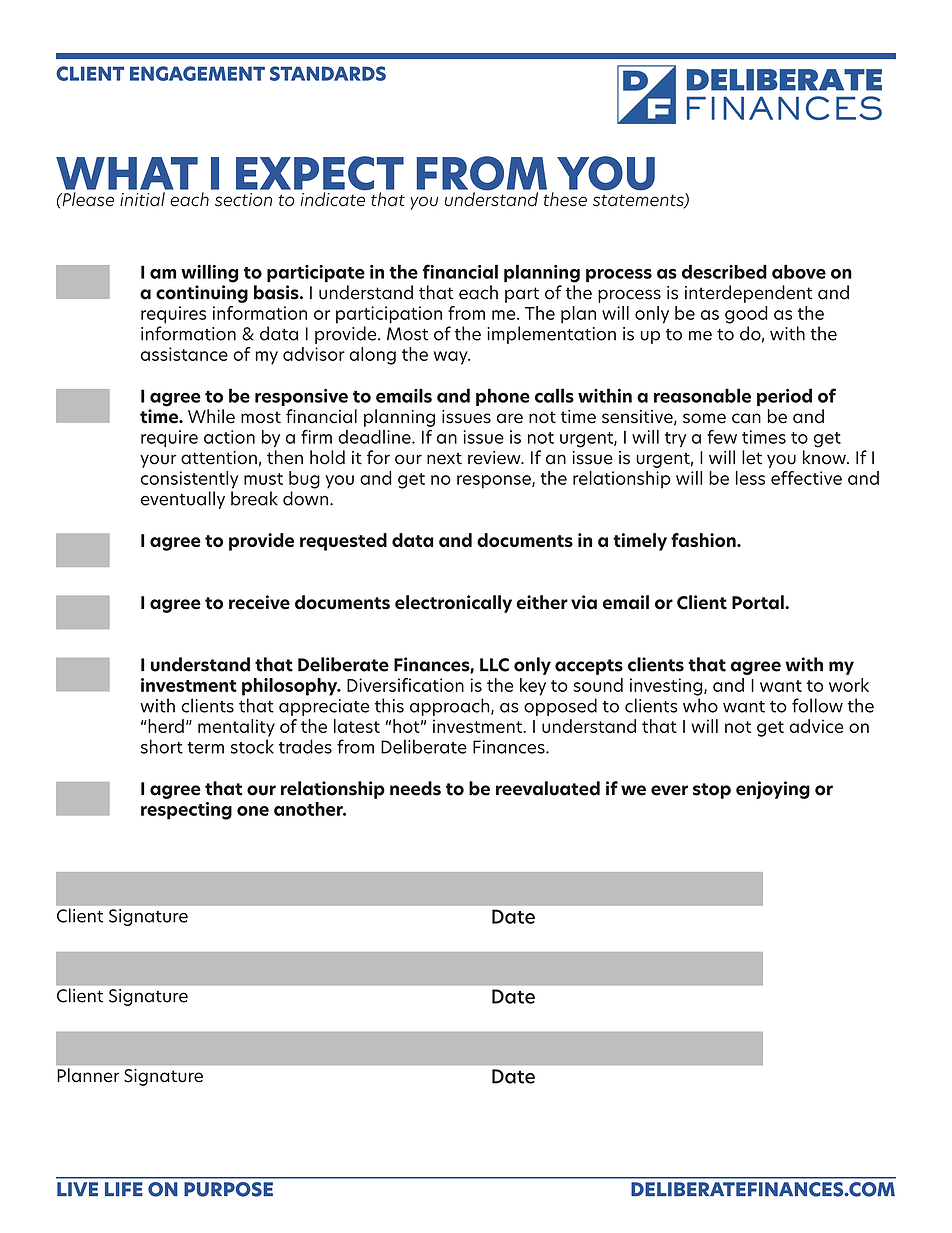 Image resolution: width=952 pixels, height=1233 pixels. Describe the element at coordinates (197, 73) in the screenshot. I see `ENGAGEMENT` at that location.
